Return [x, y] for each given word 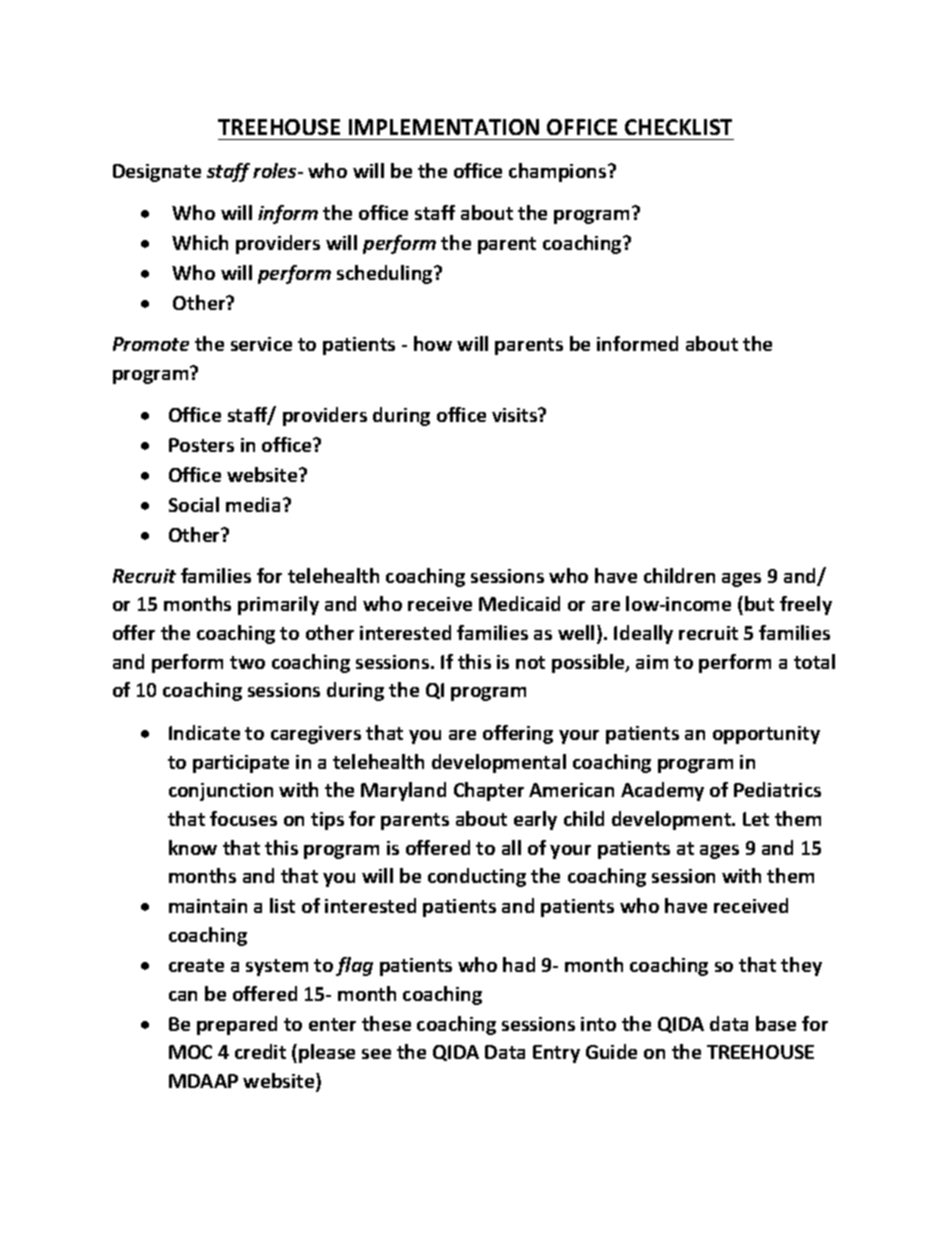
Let [756, 819]
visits [516, 415]
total [814, 661]
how [433, 343]
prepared [237, 1025]
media [253, 504]
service [261, 344]
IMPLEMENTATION [444, 127]
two [247, 662]
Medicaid [519, 603]
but [759, 603]
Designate [157, 173]
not [530, 662]
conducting [477, 877]
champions [559, 172]
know [193, 847]
